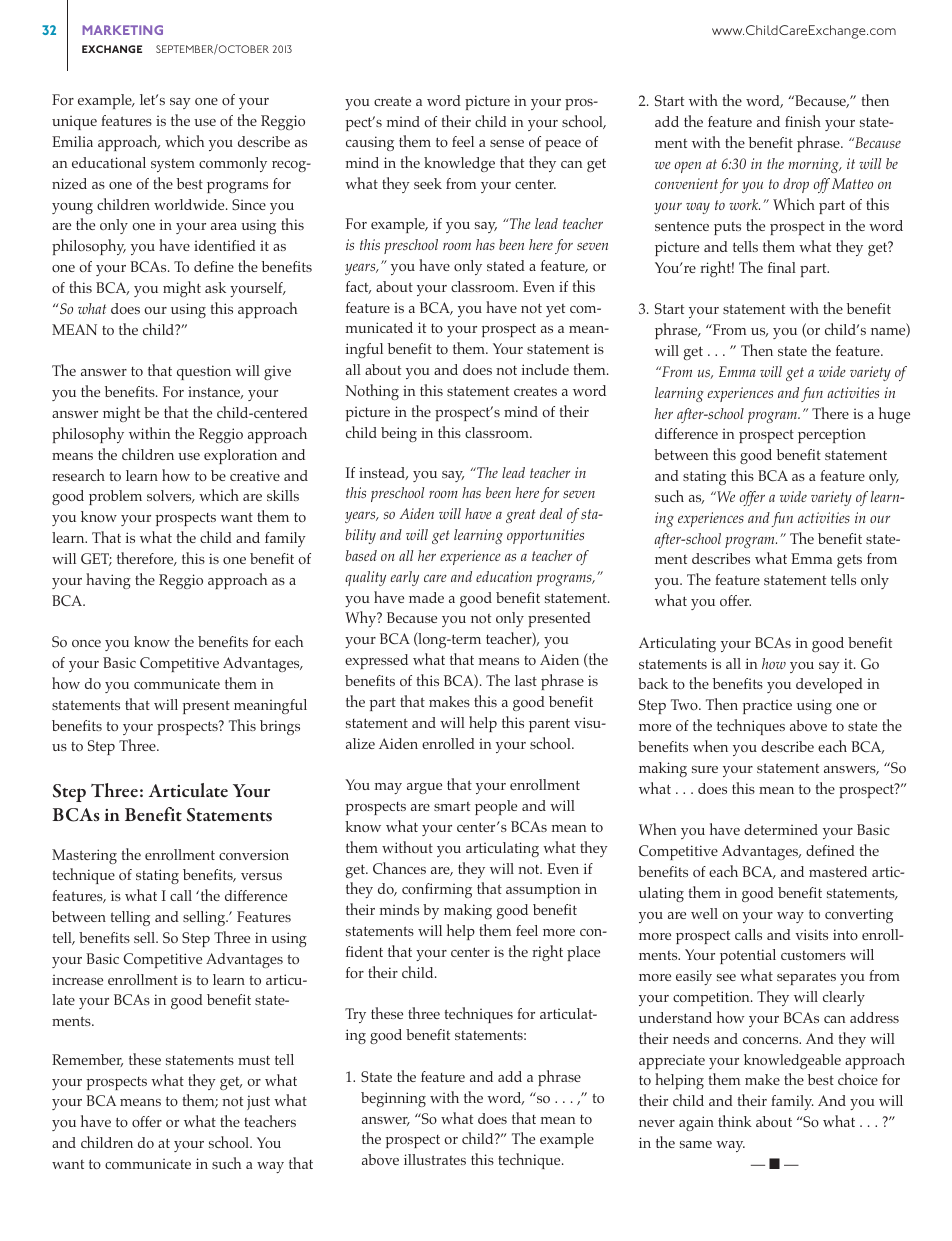 The height and width of the image is (1241, 952). What do you see at coordinates (426, 597) in the image?
I see `made` at bounding box center [426, 597].
